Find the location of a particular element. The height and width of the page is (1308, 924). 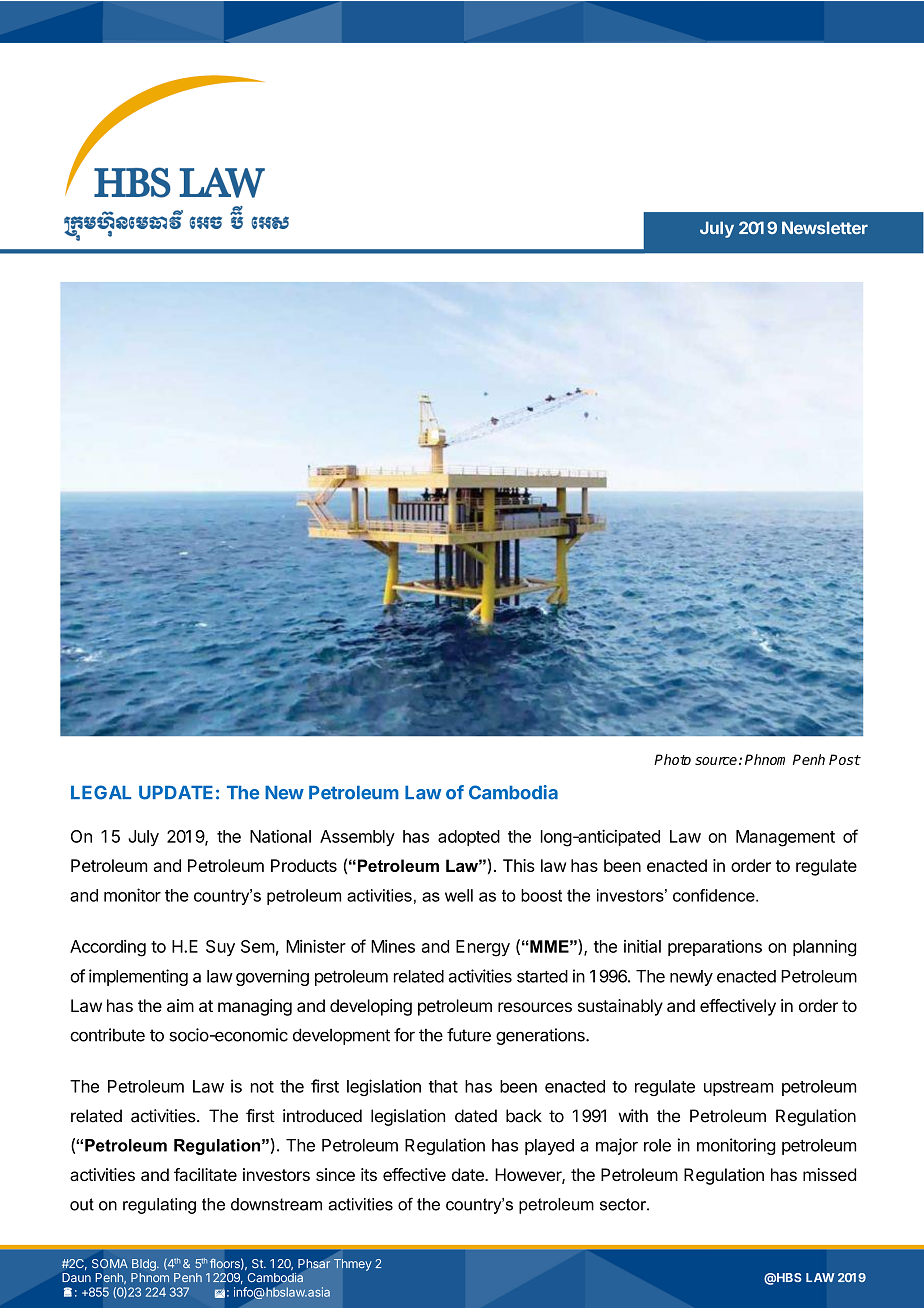

Photo is located at coordinates (672, 759).
